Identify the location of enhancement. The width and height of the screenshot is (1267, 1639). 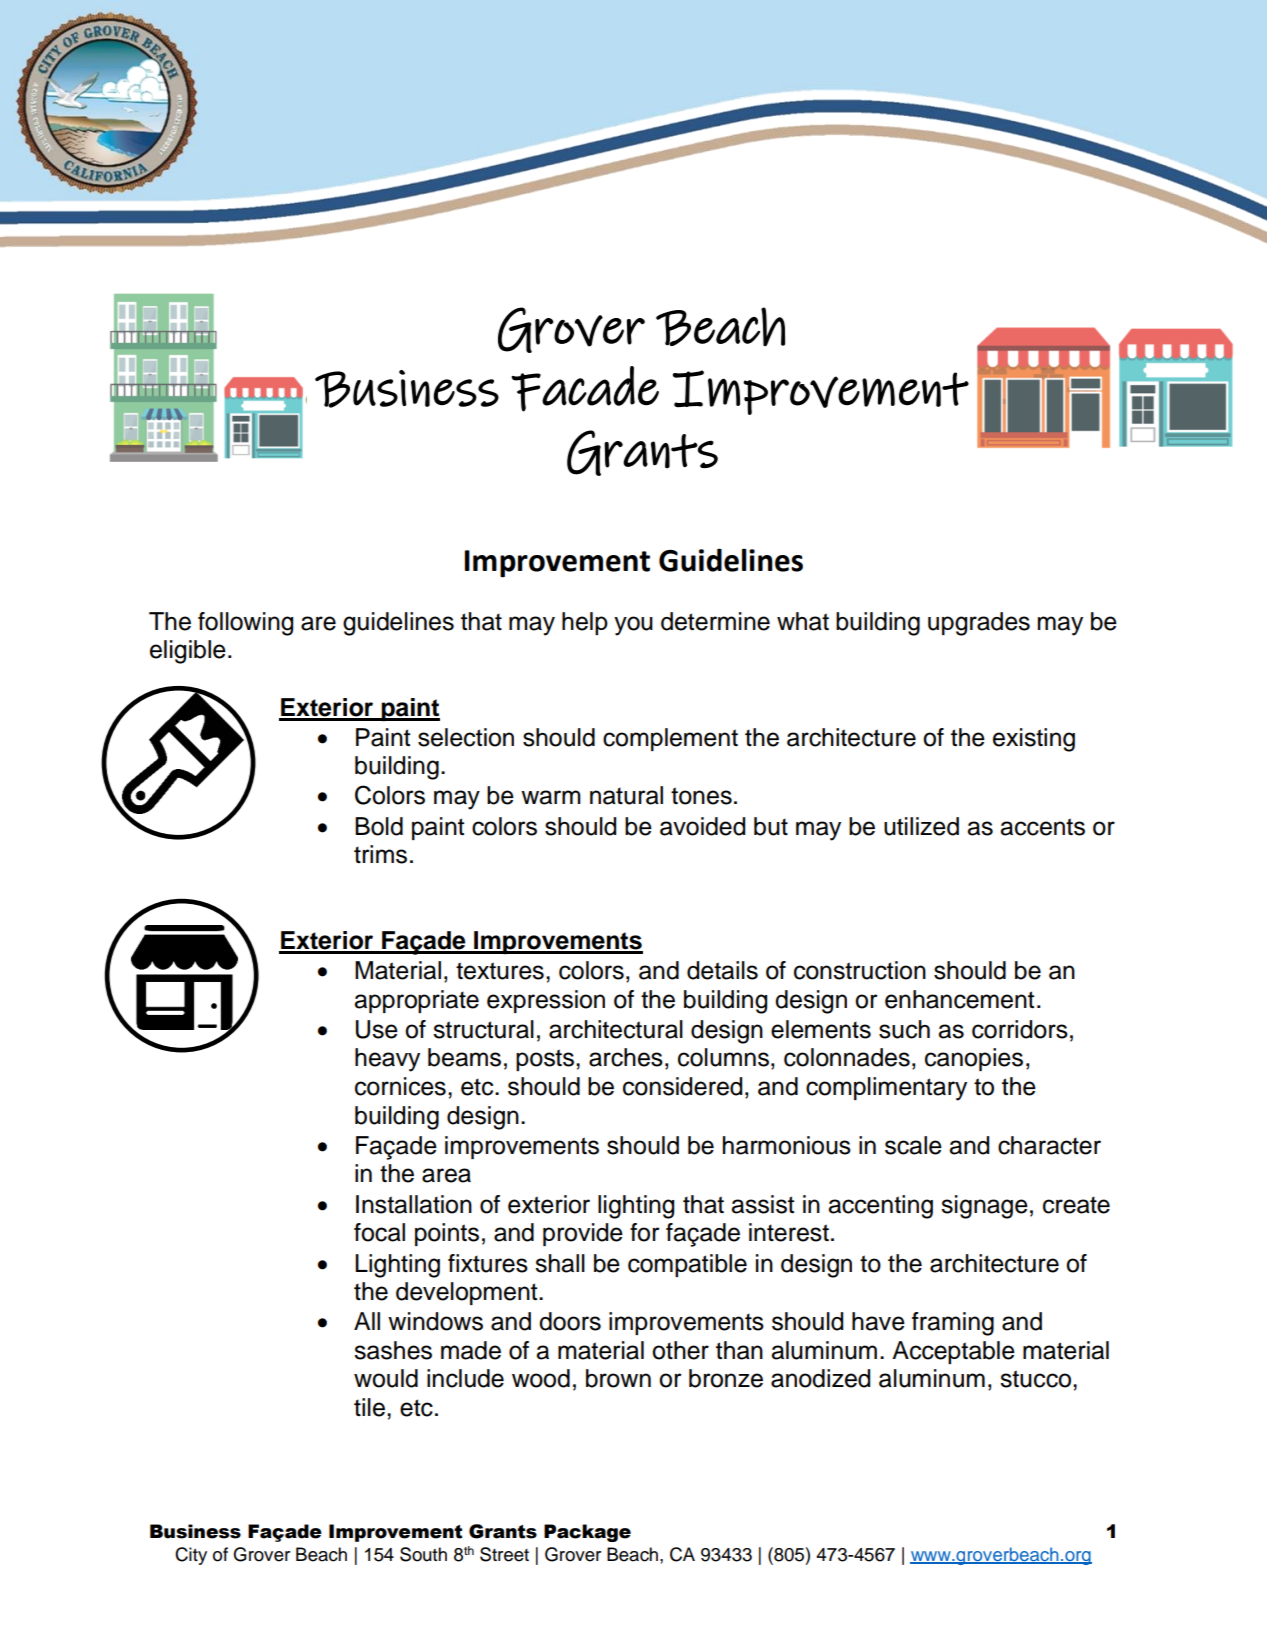
(959, 999).
